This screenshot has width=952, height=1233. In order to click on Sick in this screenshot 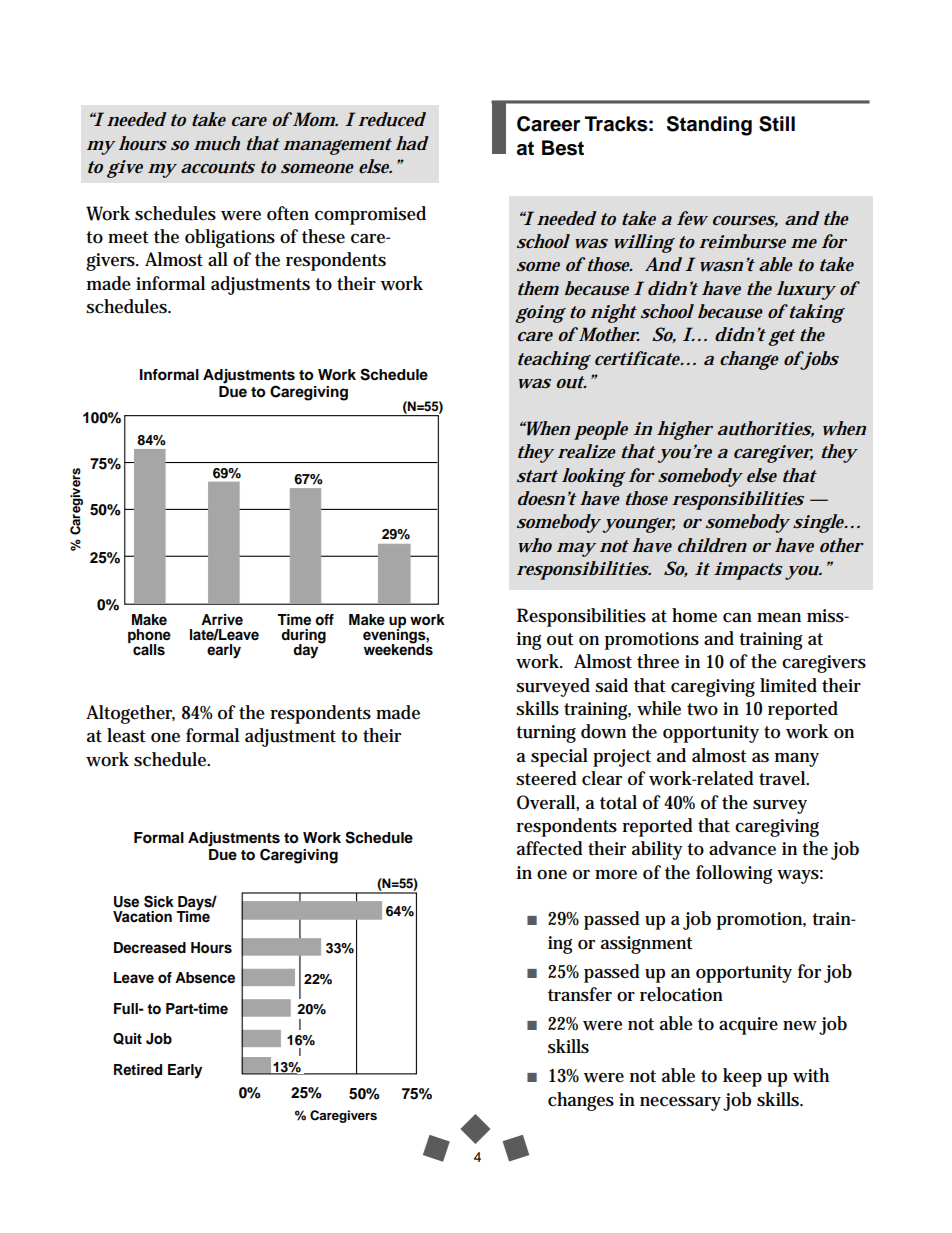, I will do `click(159, 901)`.
